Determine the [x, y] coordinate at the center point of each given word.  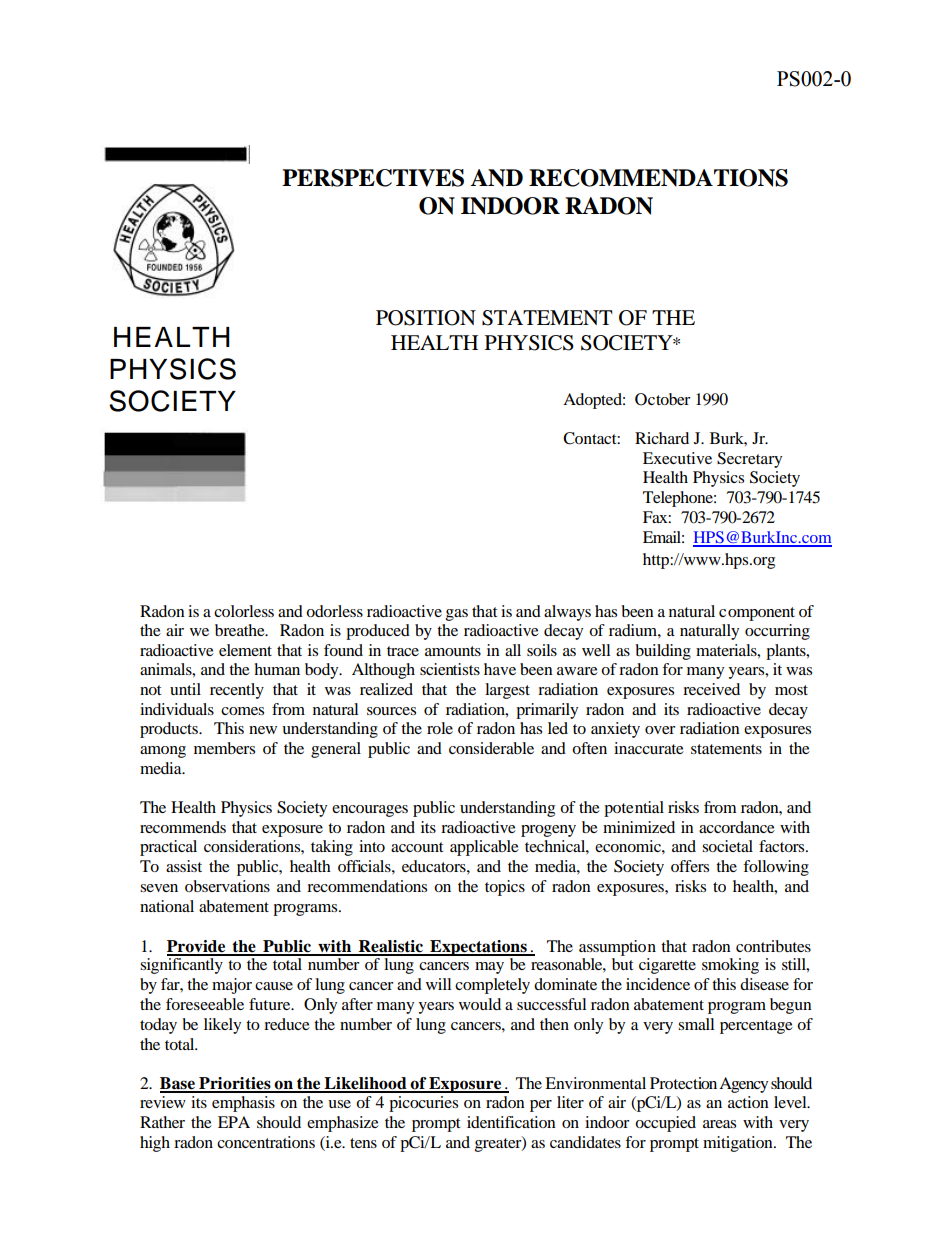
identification [511, 1122]
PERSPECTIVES [373, 178]
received [711, 689]
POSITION [426, 318]
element [245, 650]
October [663, 399]
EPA [234, 1122]
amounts [453, 651]
